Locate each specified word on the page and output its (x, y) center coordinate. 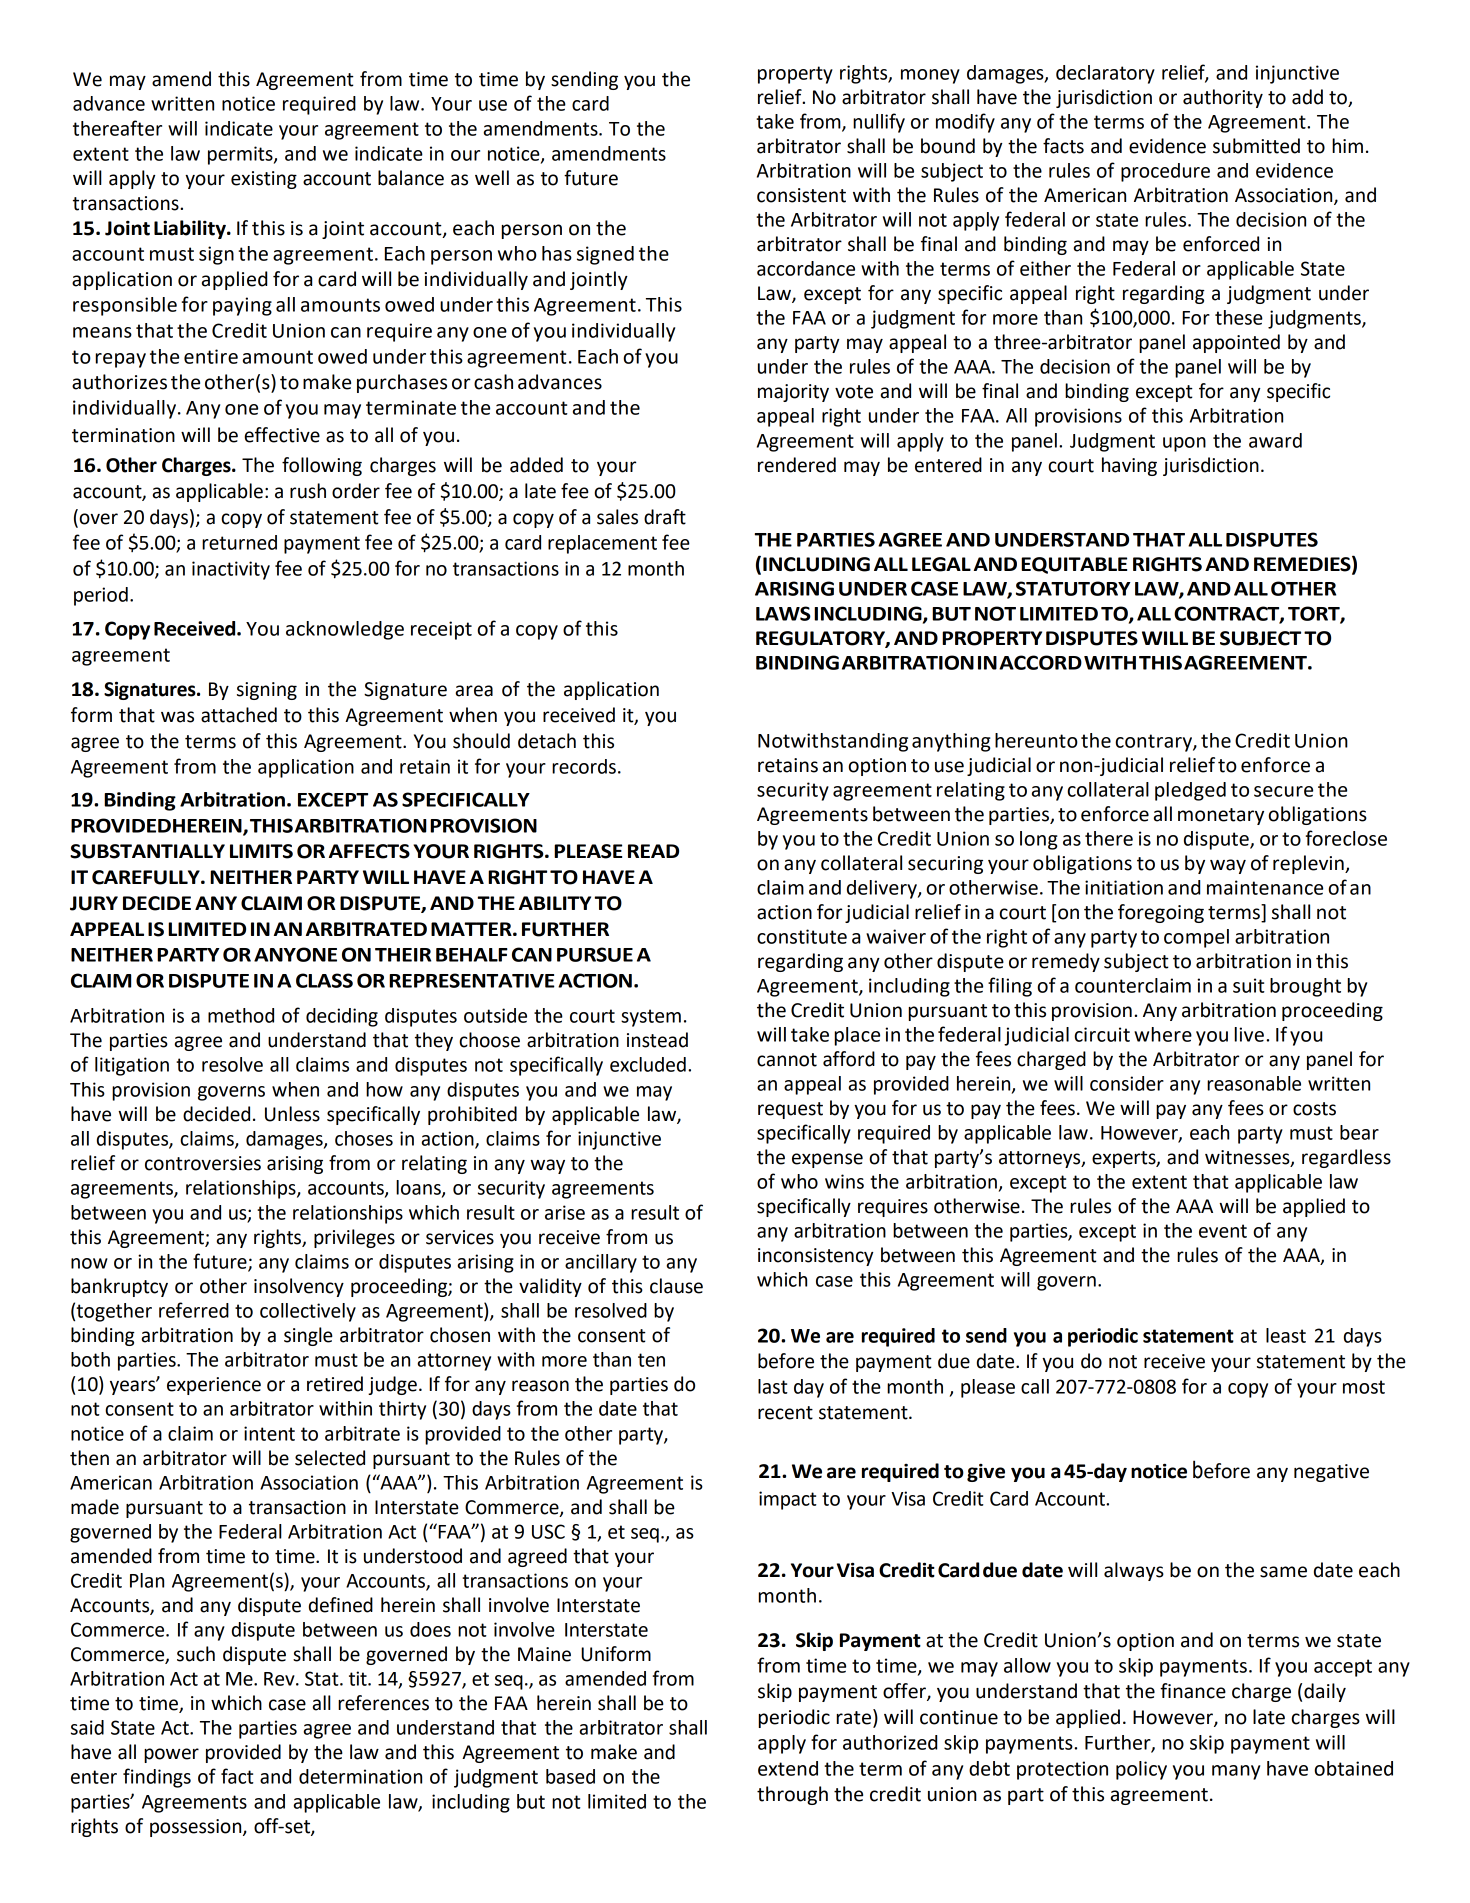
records (584, 766)
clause (676, 1286)
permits (241, 155)
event (1223, 1231)
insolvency (299, 1287)
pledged (1190, 791)
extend (788, 1768)
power (171, 1755)
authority (1223, 98)
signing (267, 691)
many (1236, 1772)
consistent (801, 195)
